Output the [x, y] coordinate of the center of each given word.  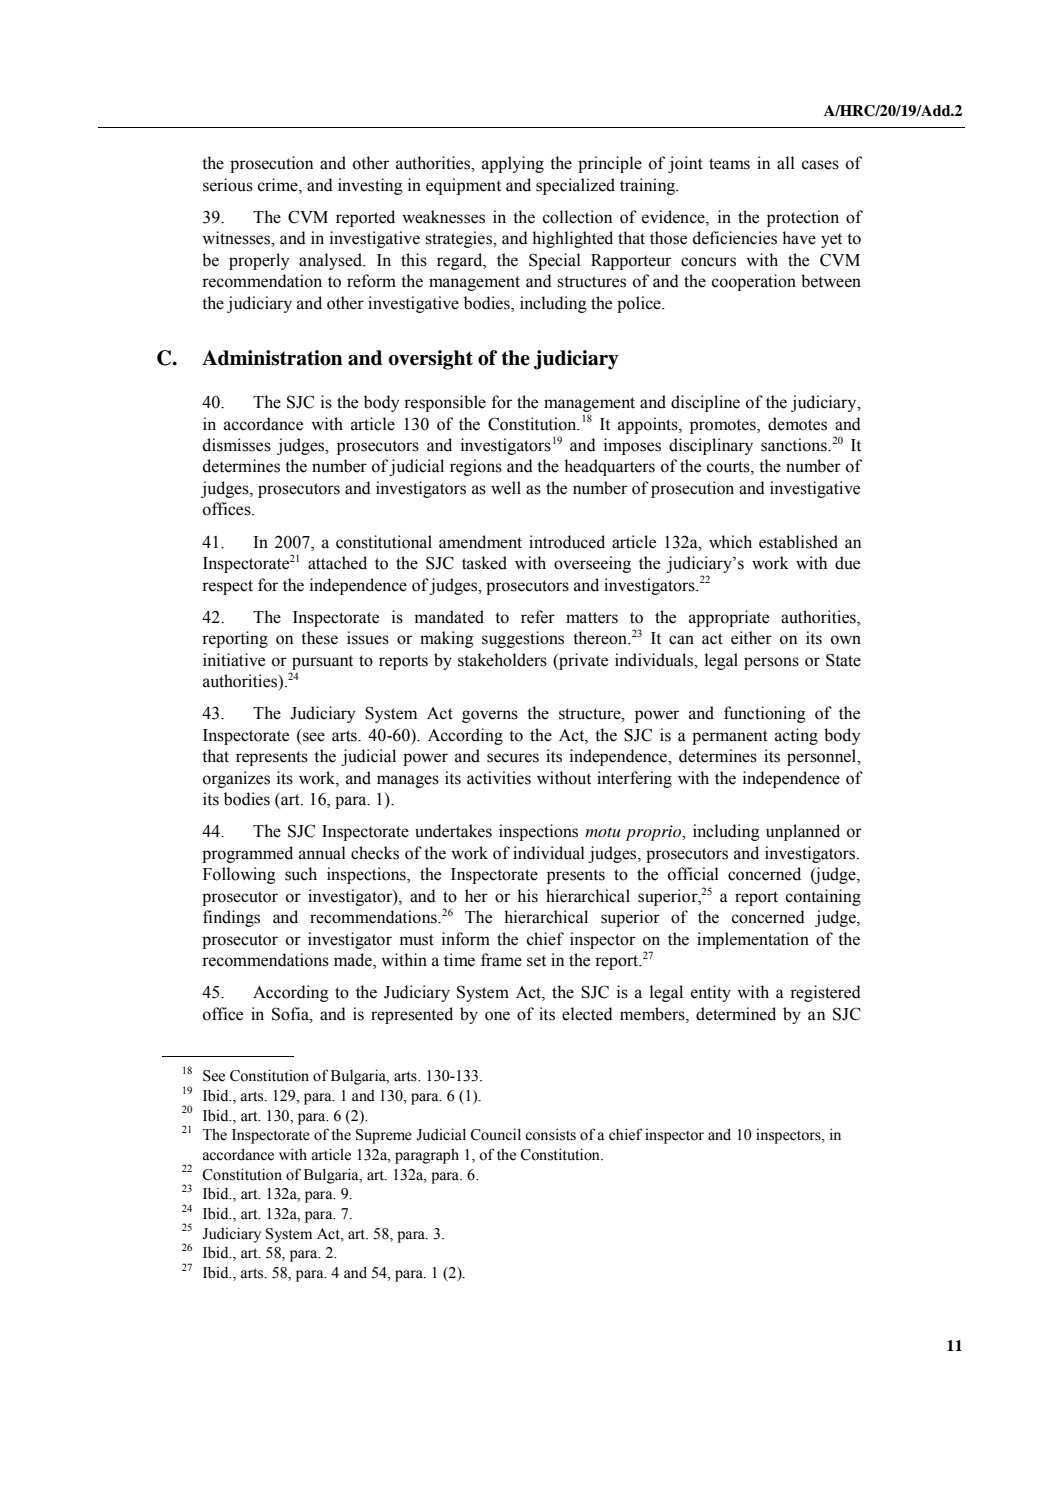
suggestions [523, 639]
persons [771, 663]
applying [513, 164]
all [786, 163]
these [319, 638]
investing [370, 186]
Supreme [384, 1136]
